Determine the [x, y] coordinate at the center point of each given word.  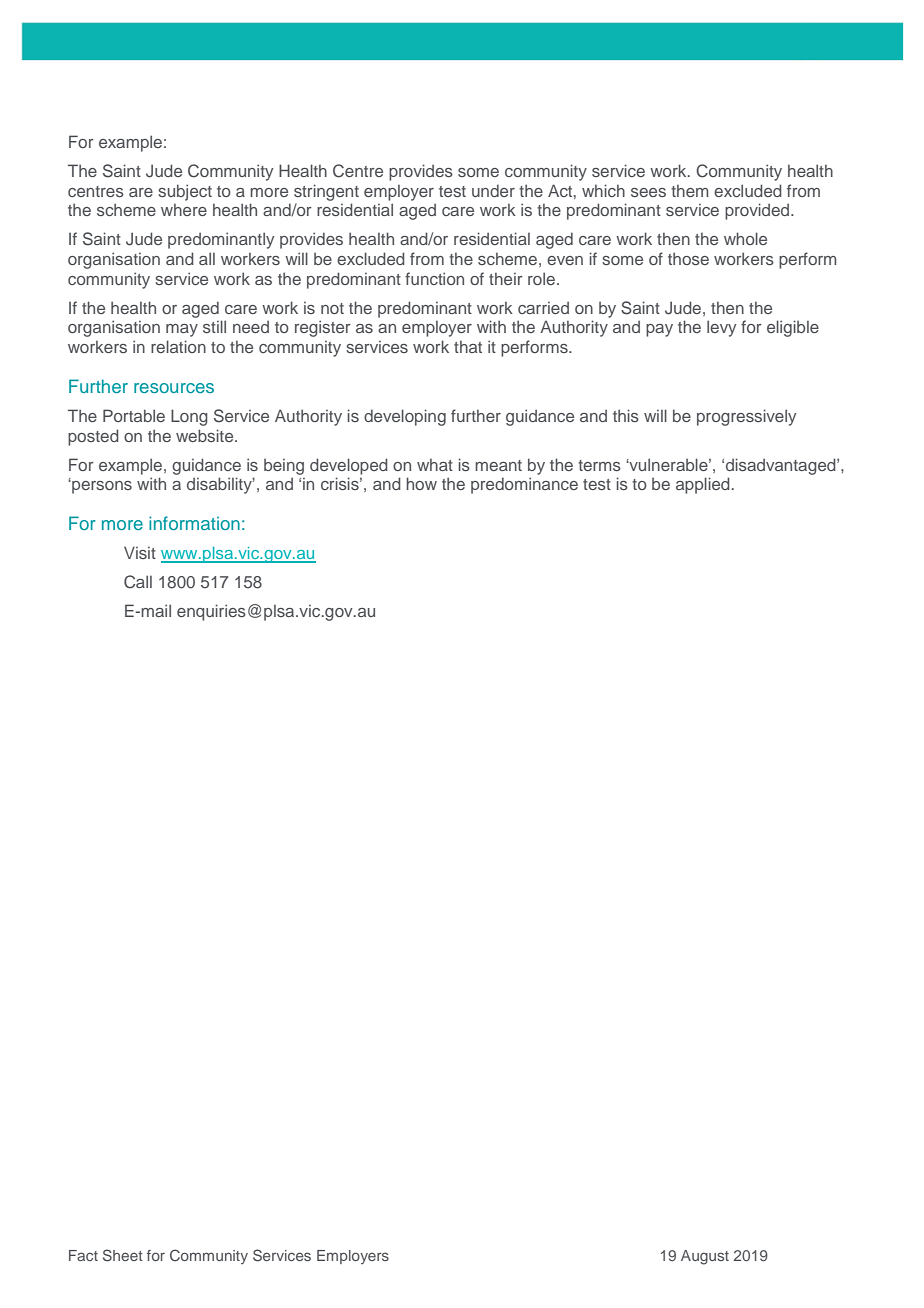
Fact [83, 1255]
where [184, 210]
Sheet [123, 1255]
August [705, 1257]
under [493, 190]
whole [745, 238]
